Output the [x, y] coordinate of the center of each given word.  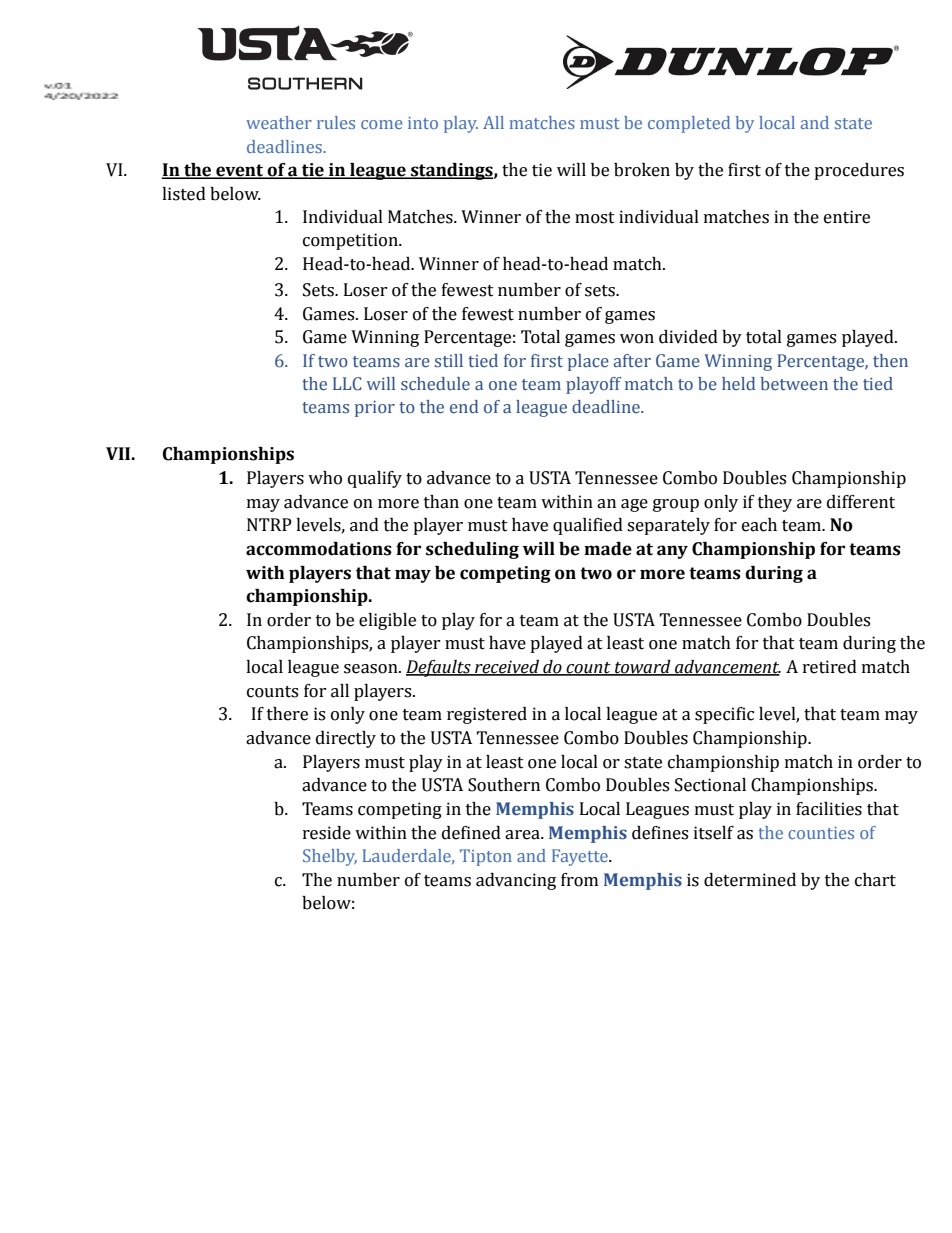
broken [642, 170]
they [775, 503]
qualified [588, 526]
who [325, 478]
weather [279, 122]
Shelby [330, 857]
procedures [859, 171]
